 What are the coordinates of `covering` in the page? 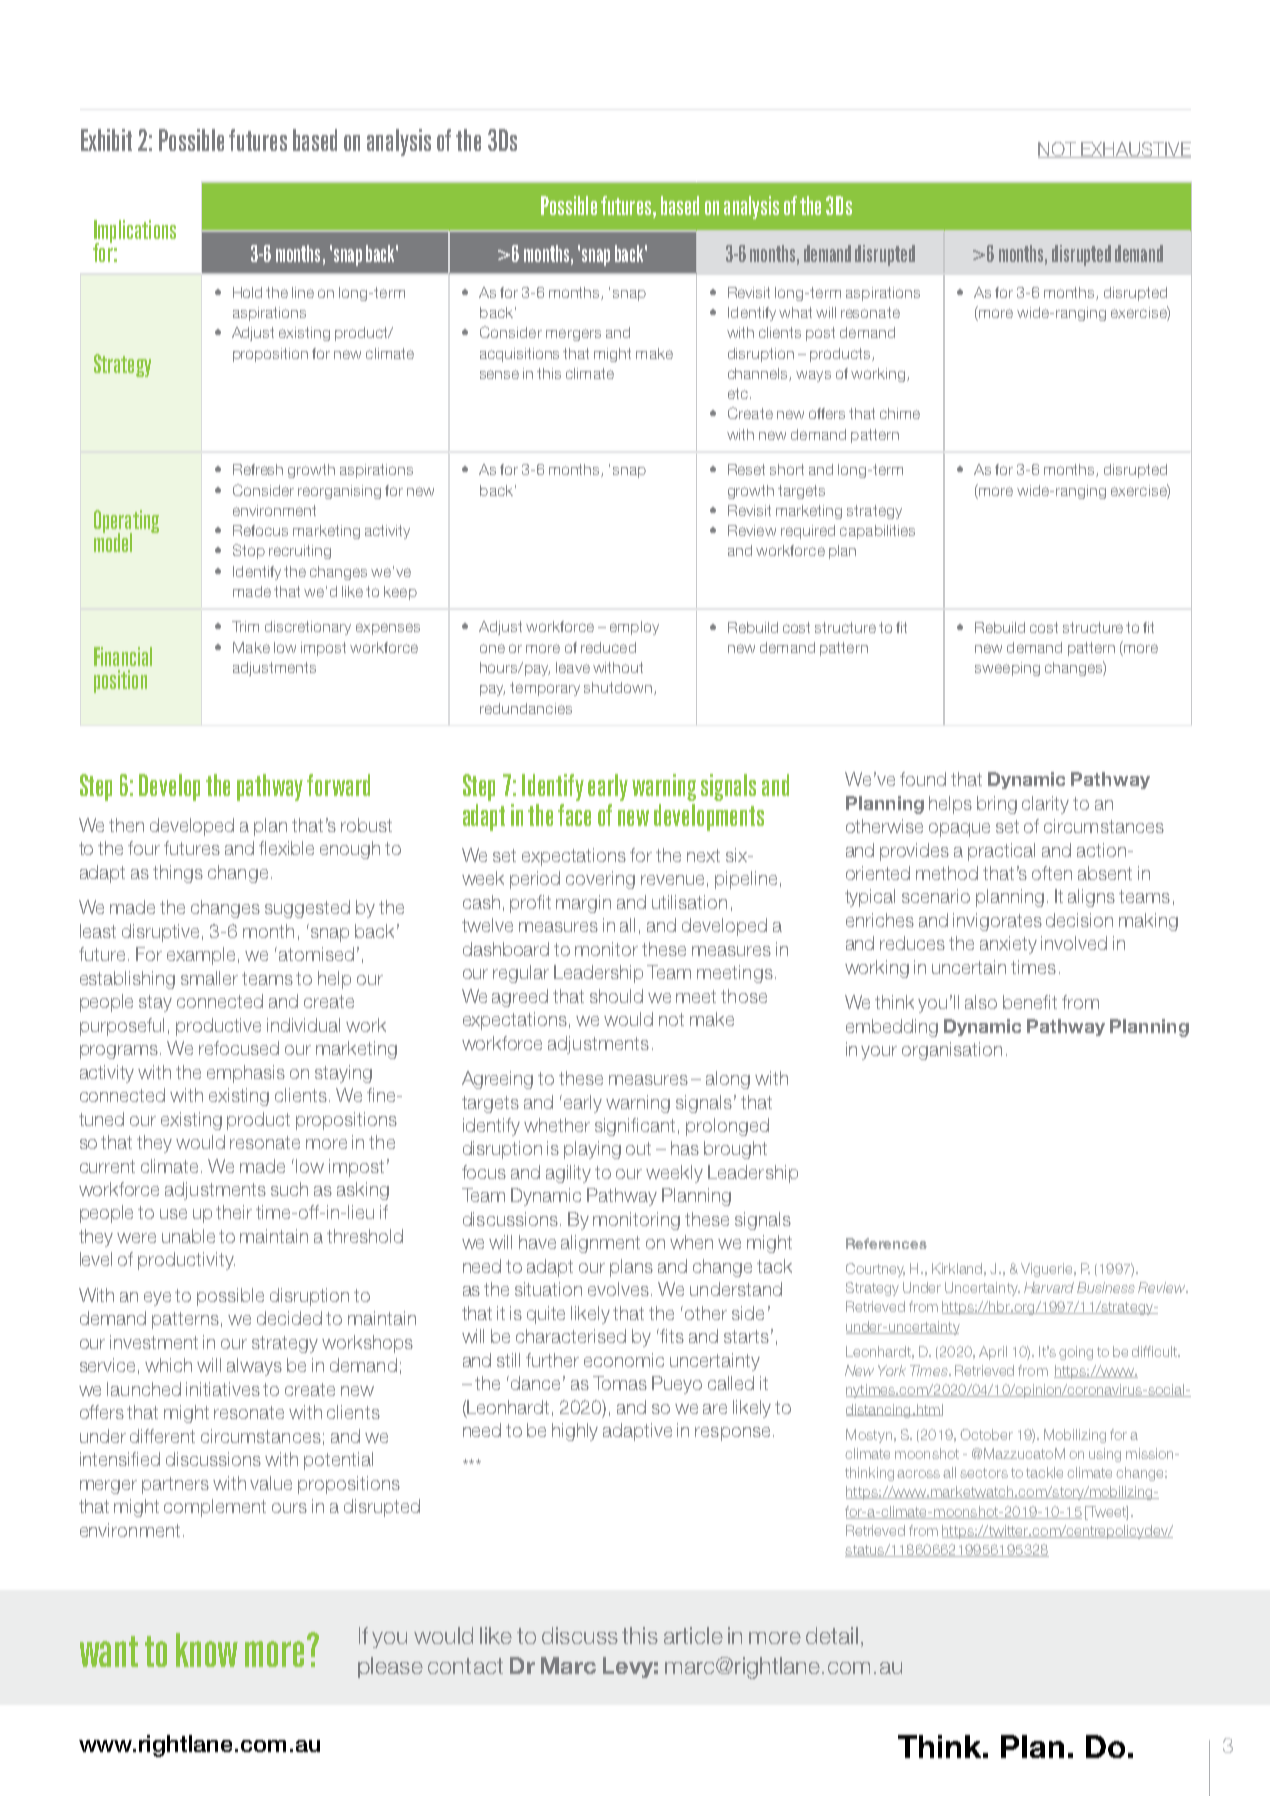 It's located at (600, 880).
